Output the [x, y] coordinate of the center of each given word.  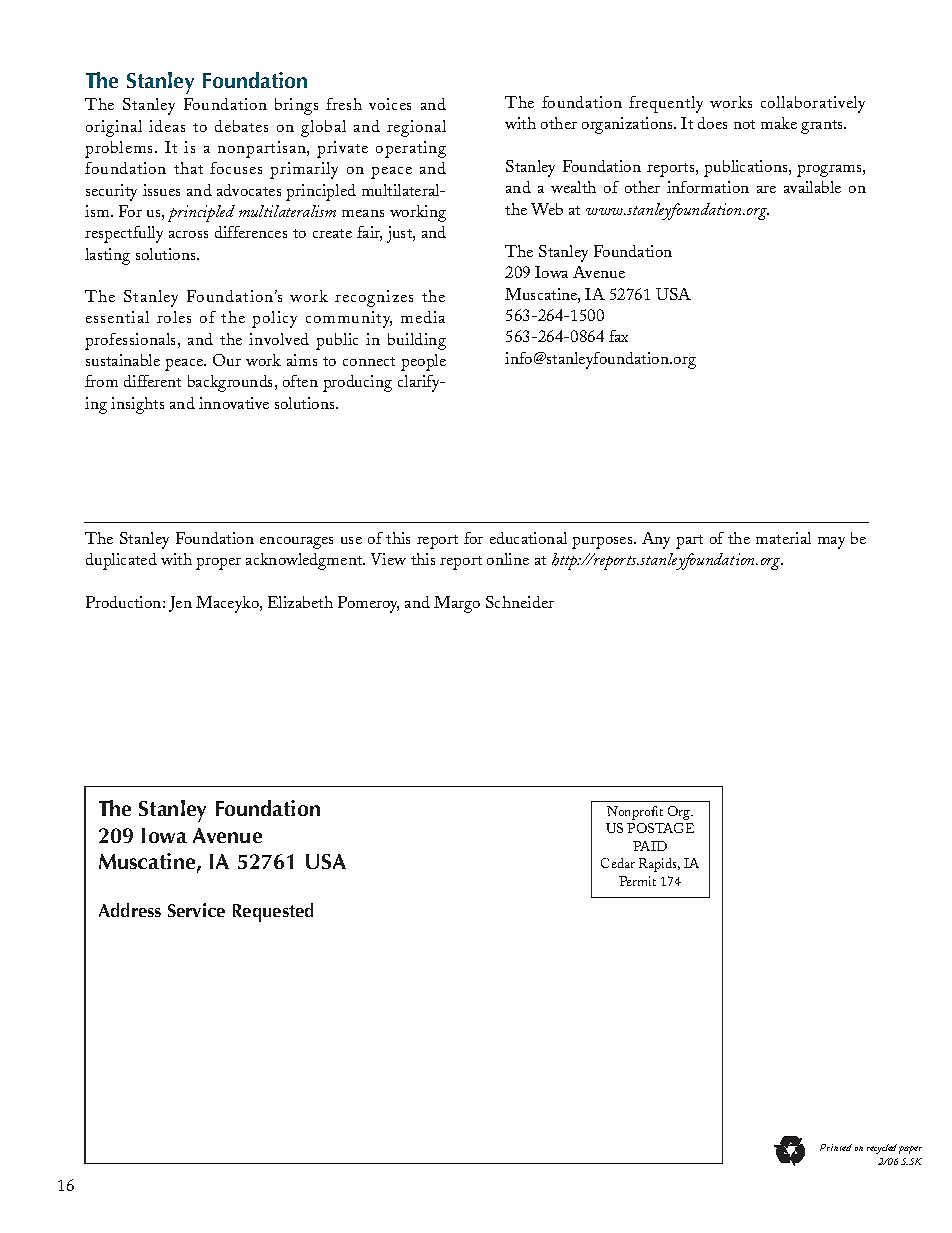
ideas [167, 126]
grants [823, 127]
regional [416, 128]
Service [196, 910]
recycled [882, 1149]
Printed [836, 1147]
